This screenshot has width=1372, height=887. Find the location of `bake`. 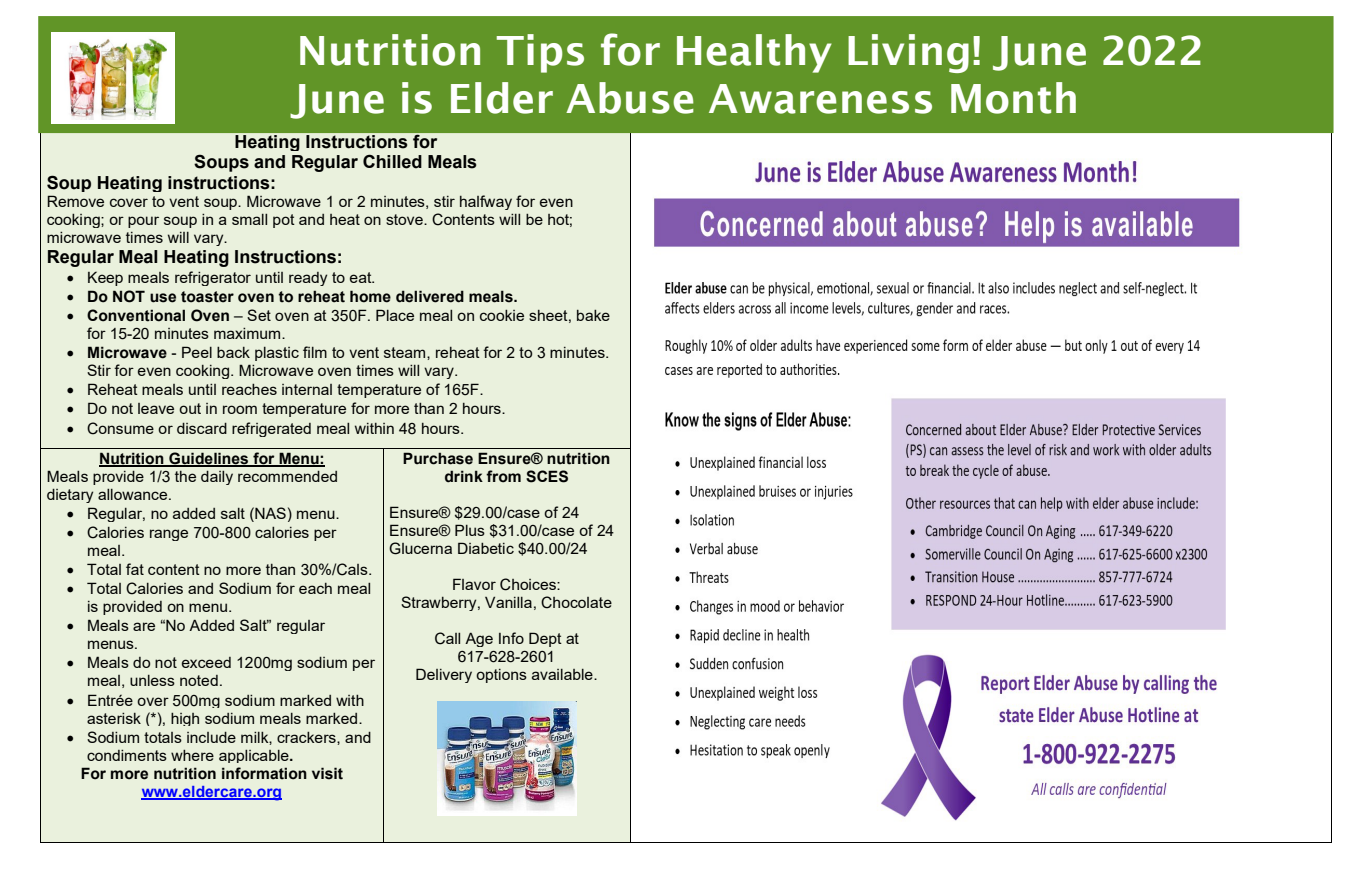

bake is located at coordinates (593, 315).
